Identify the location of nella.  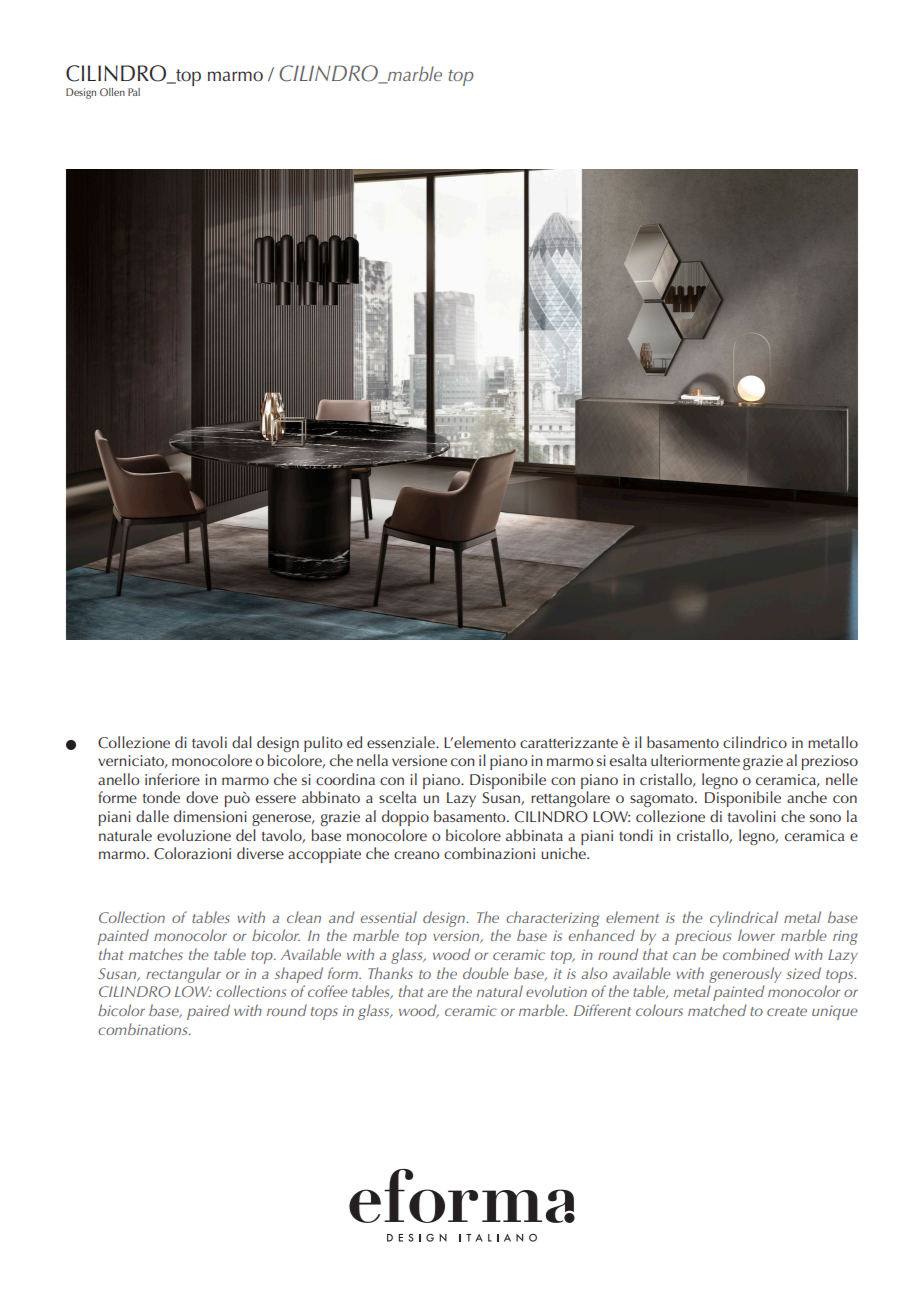
(372, 760).
